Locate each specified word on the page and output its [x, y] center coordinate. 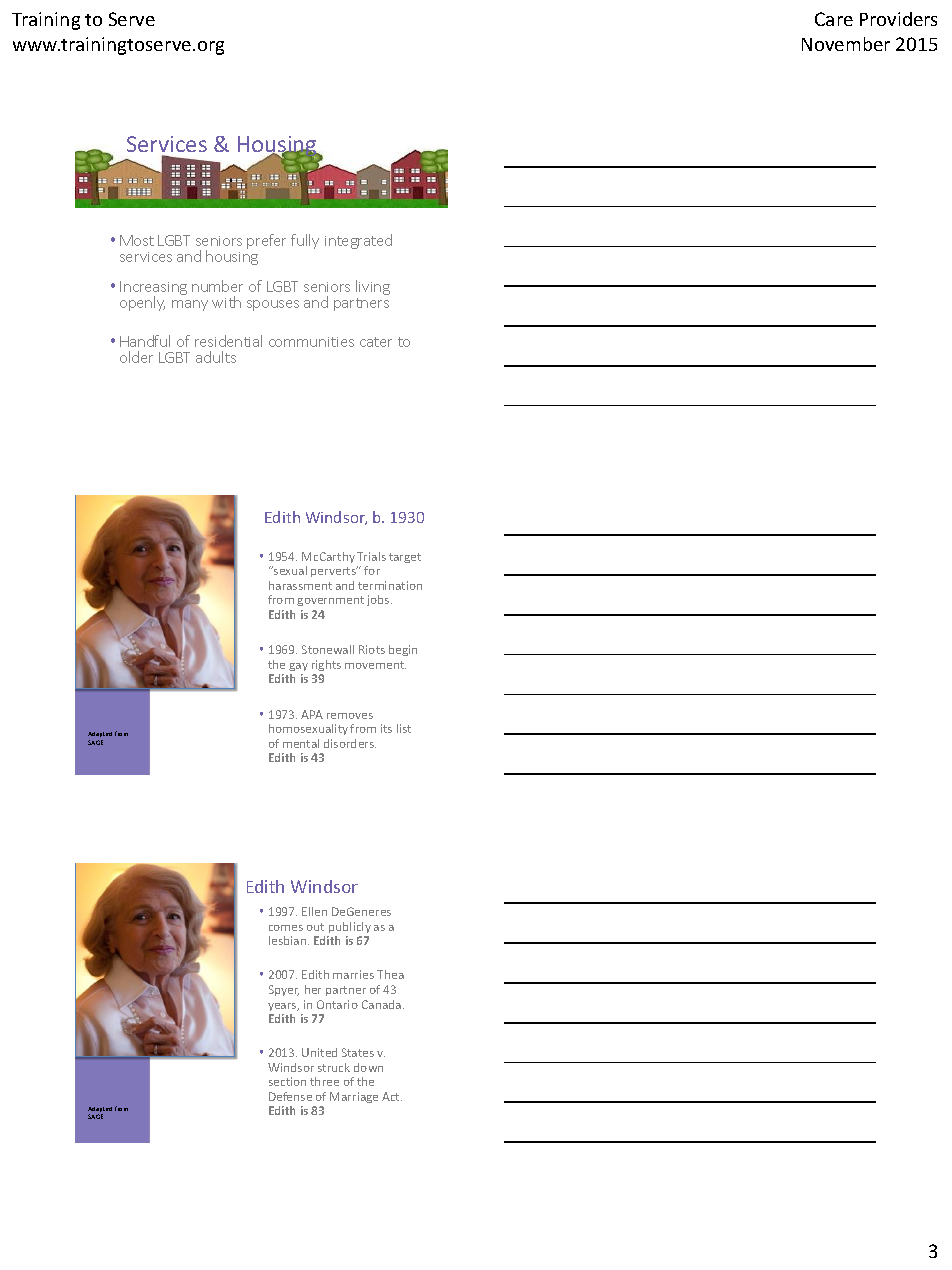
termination [390, 585]
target [405, 558]
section [287, 1081]
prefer [266, 241]
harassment [300, 585]
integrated [358, 241]
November [846, 44]
